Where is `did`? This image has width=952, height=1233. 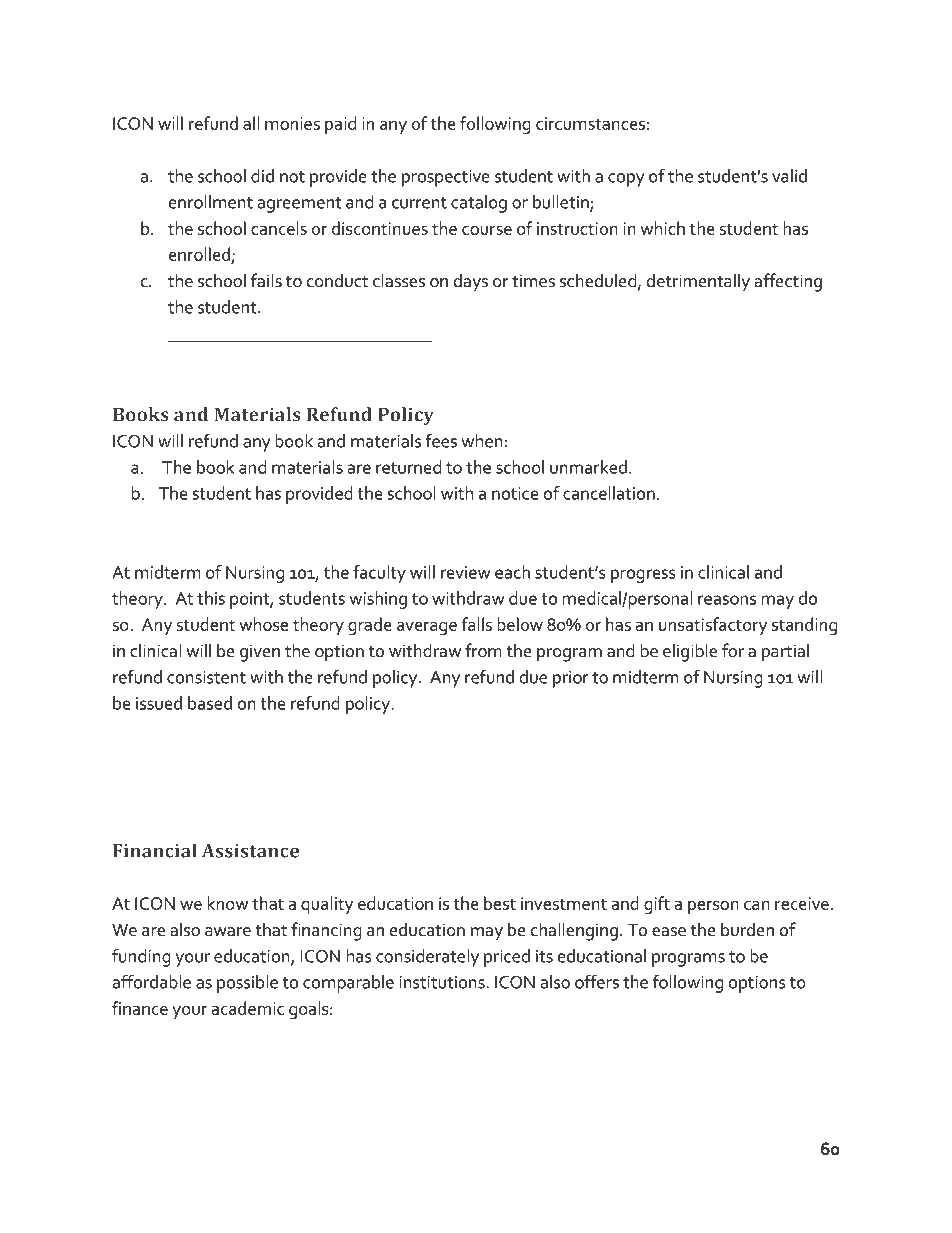 did is located at coordinates (262, 176).
